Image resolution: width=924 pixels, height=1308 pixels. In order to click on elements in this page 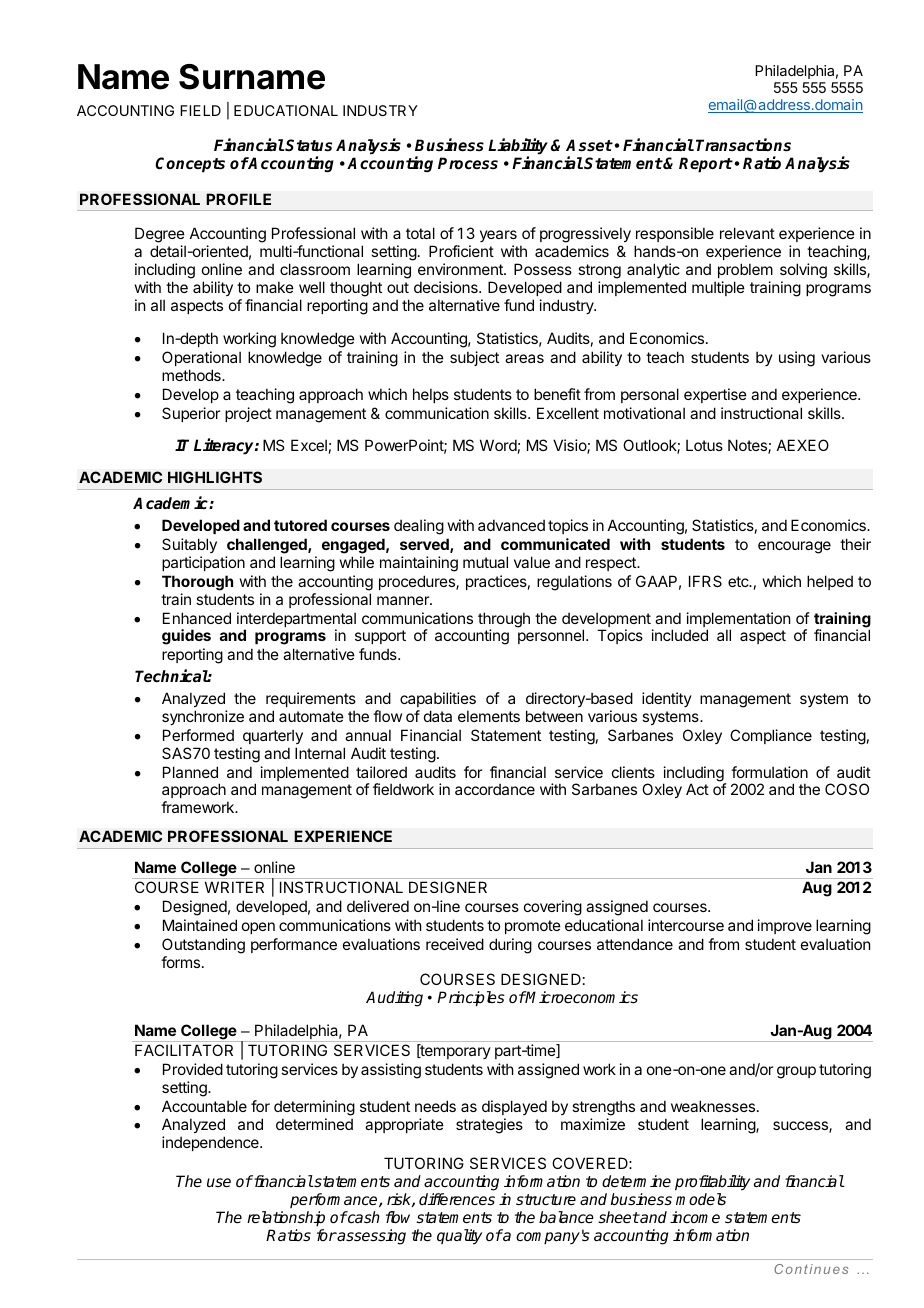, I will do `click(489, 716)`.
